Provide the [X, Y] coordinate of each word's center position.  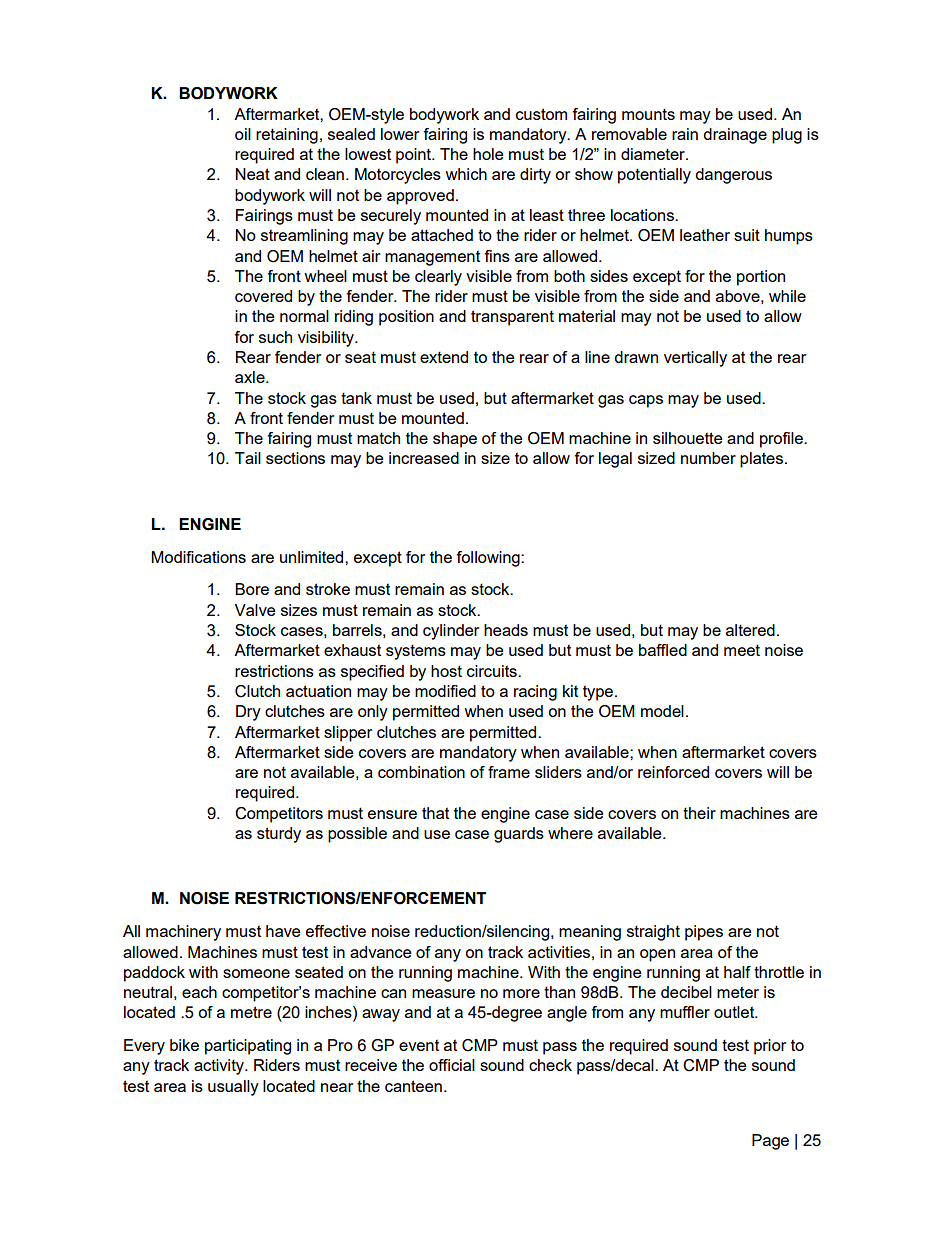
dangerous [733, 176]
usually [233, 1088]
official [452, 1065]
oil [243, 134]
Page [770, 1142]
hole [488, 154]
